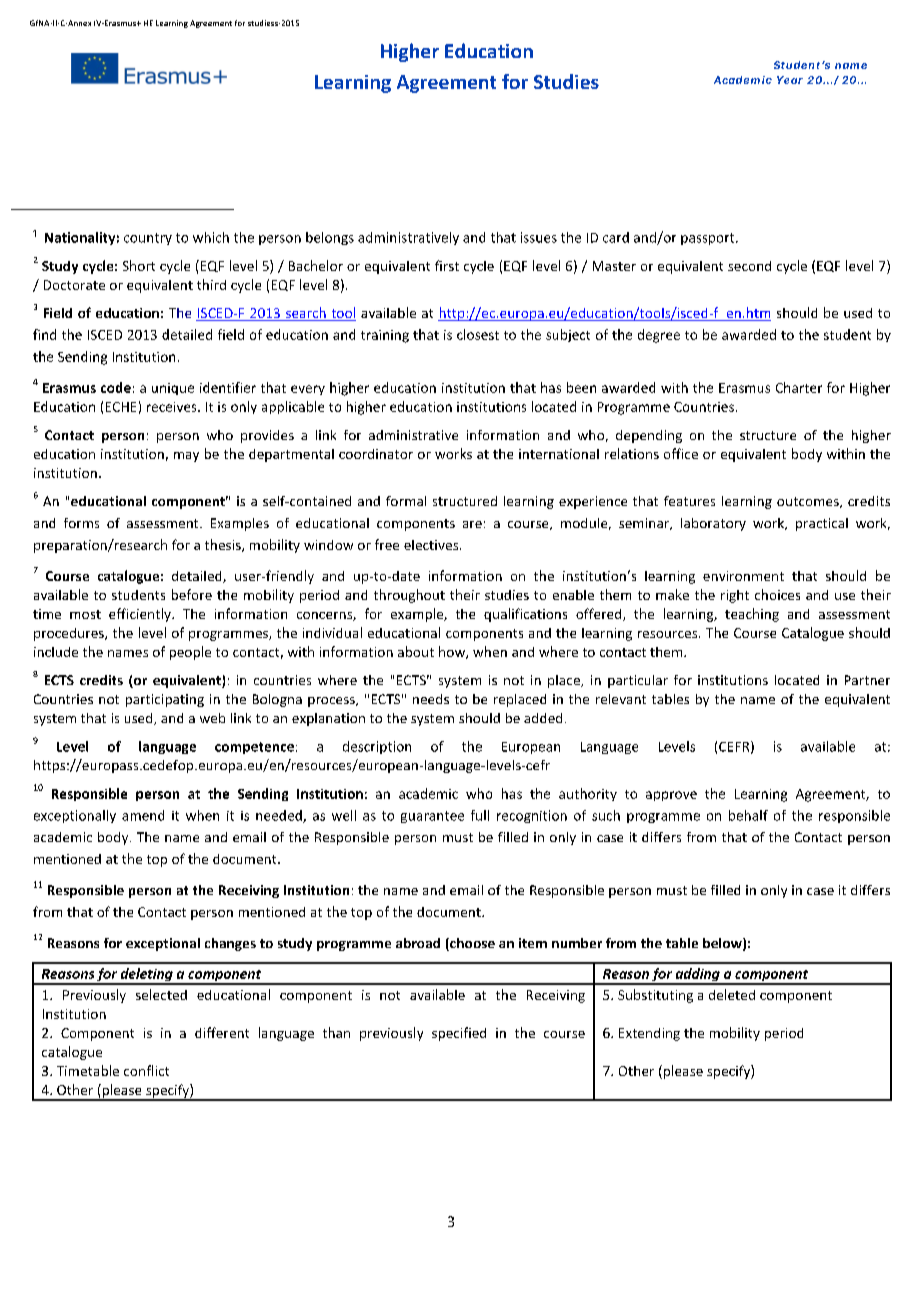  I want to click on participating, so click(165, 700).
